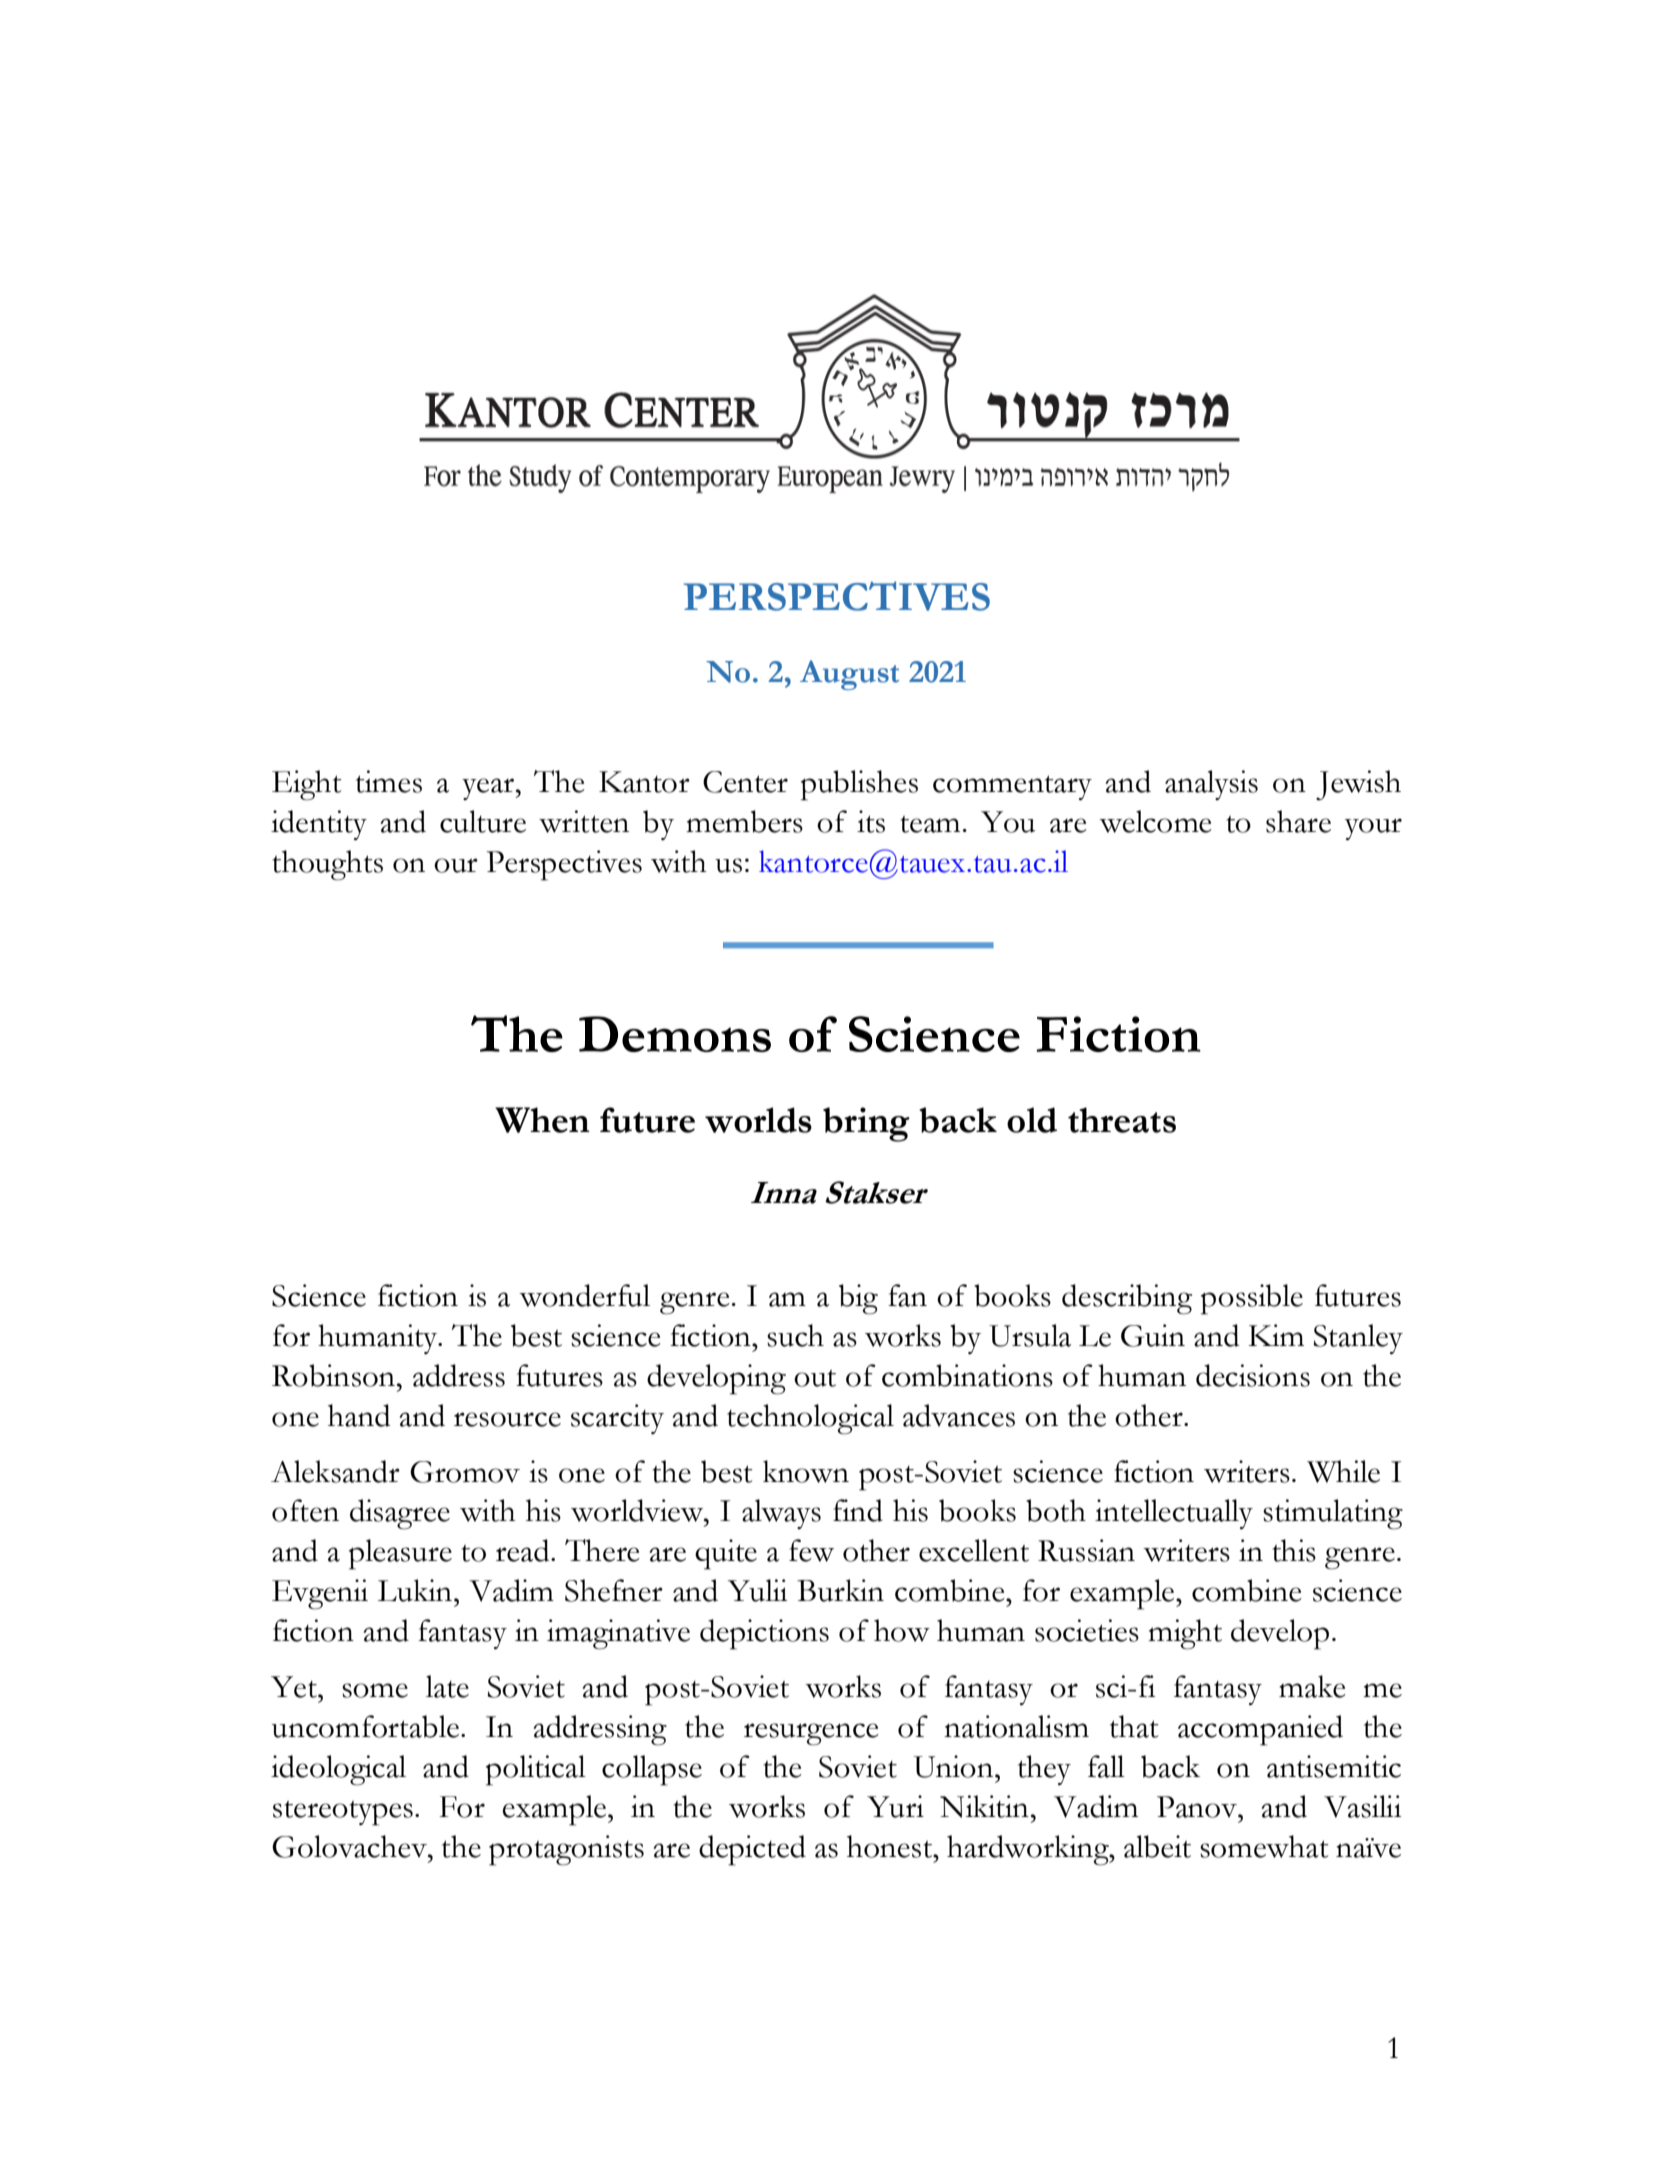  What do you see at coordinates (584, 1295) in the screenshot?
I see `wonderful` at bounding box center [584, 1295].
